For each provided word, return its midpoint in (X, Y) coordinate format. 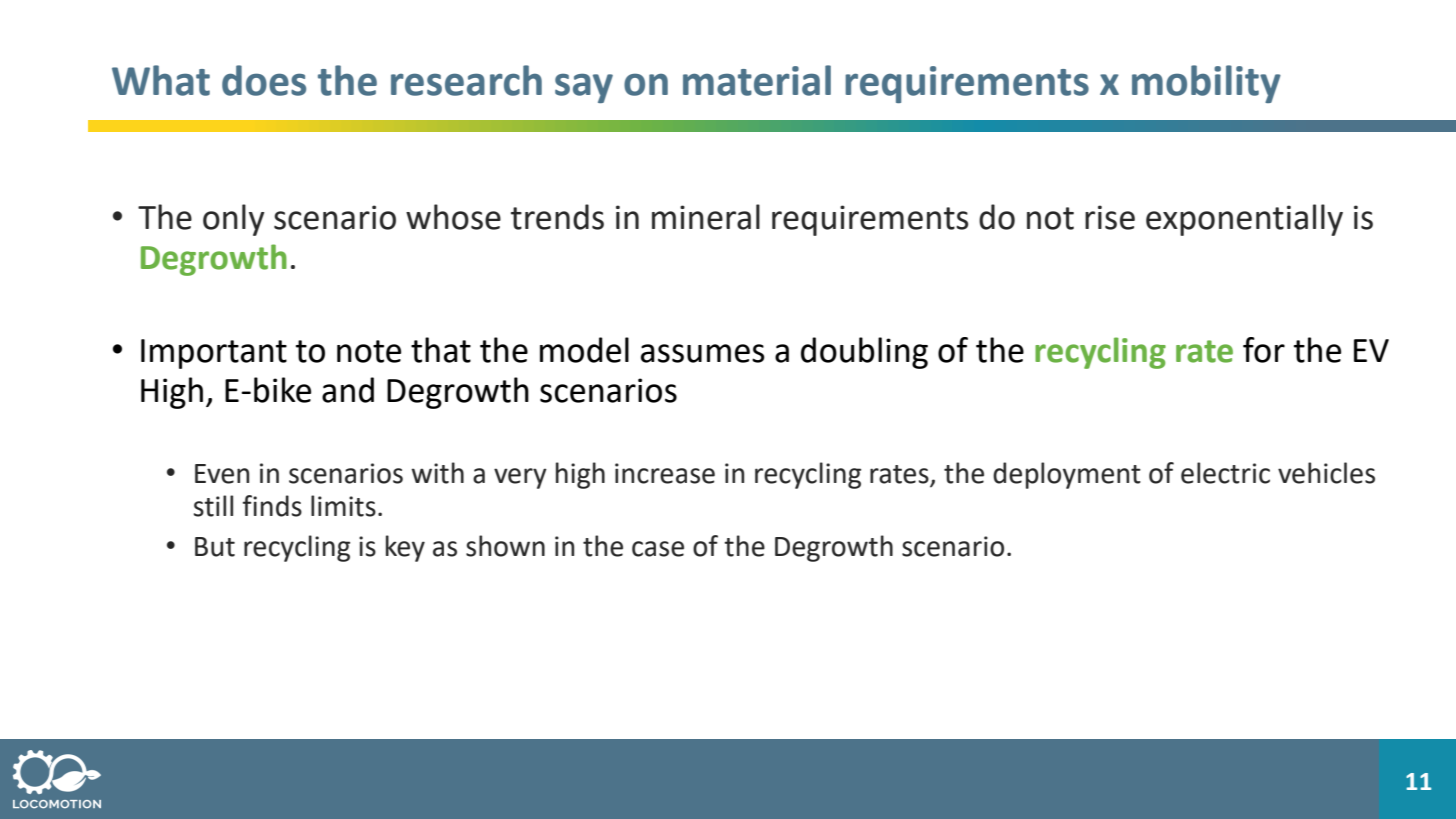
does (264, 80)
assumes (703, 353)
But (215, 547)
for (1264, 350)
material (757, 80)
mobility (1206, 84)
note (369, 351)
